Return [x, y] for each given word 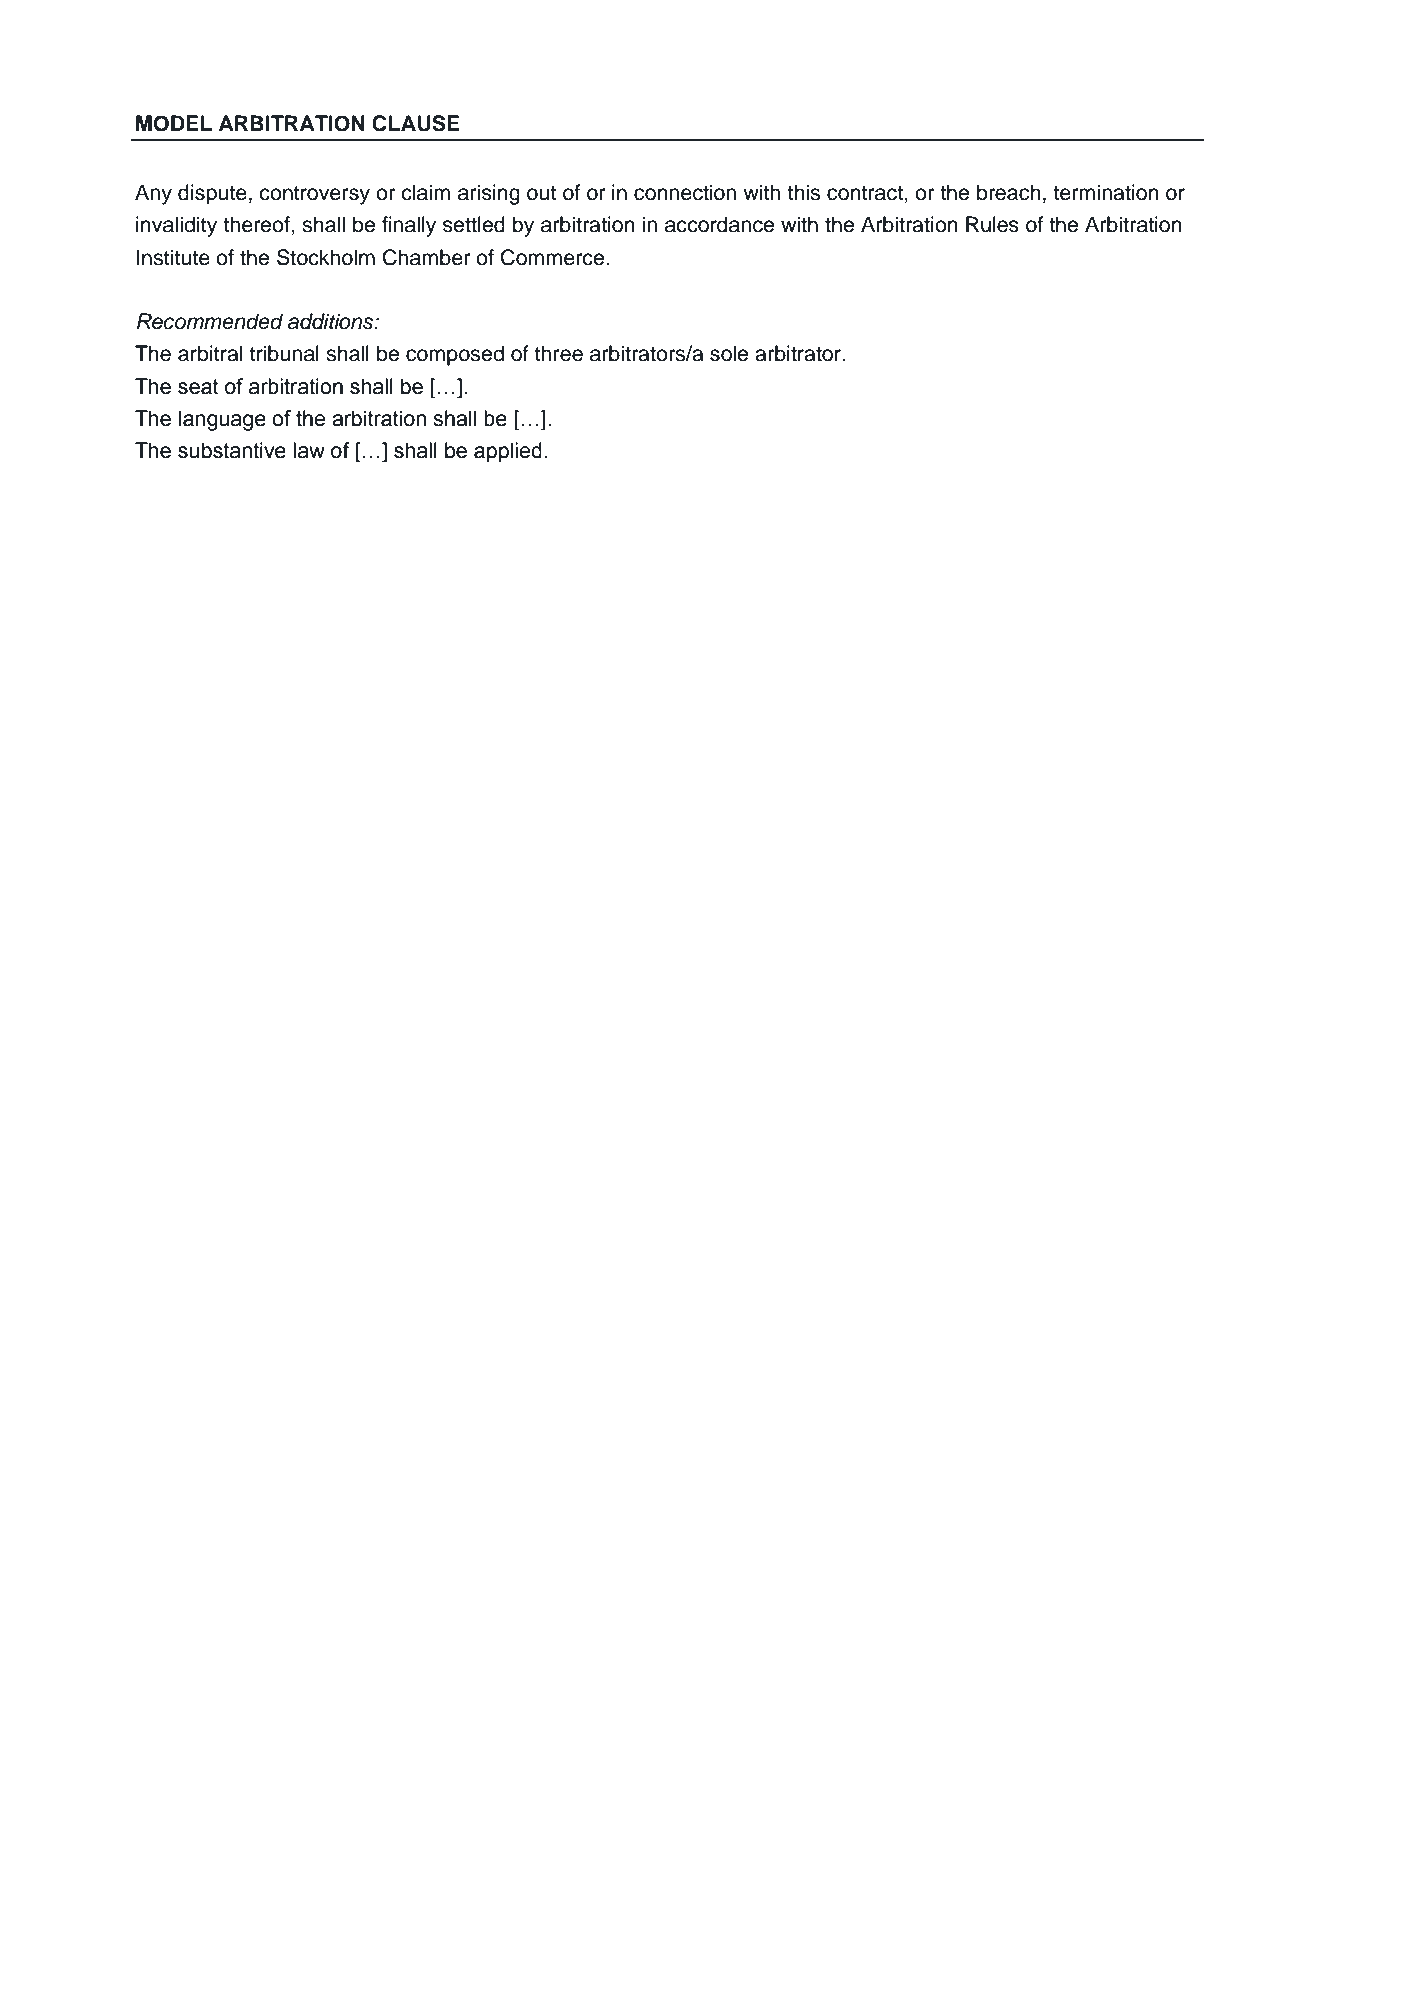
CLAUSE [416, 123]
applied [508, 452]
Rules [992, 224]
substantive [232, 450]
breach [1009, 192]
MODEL [174, 123]
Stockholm [326, 257]
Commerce [554, 257]
